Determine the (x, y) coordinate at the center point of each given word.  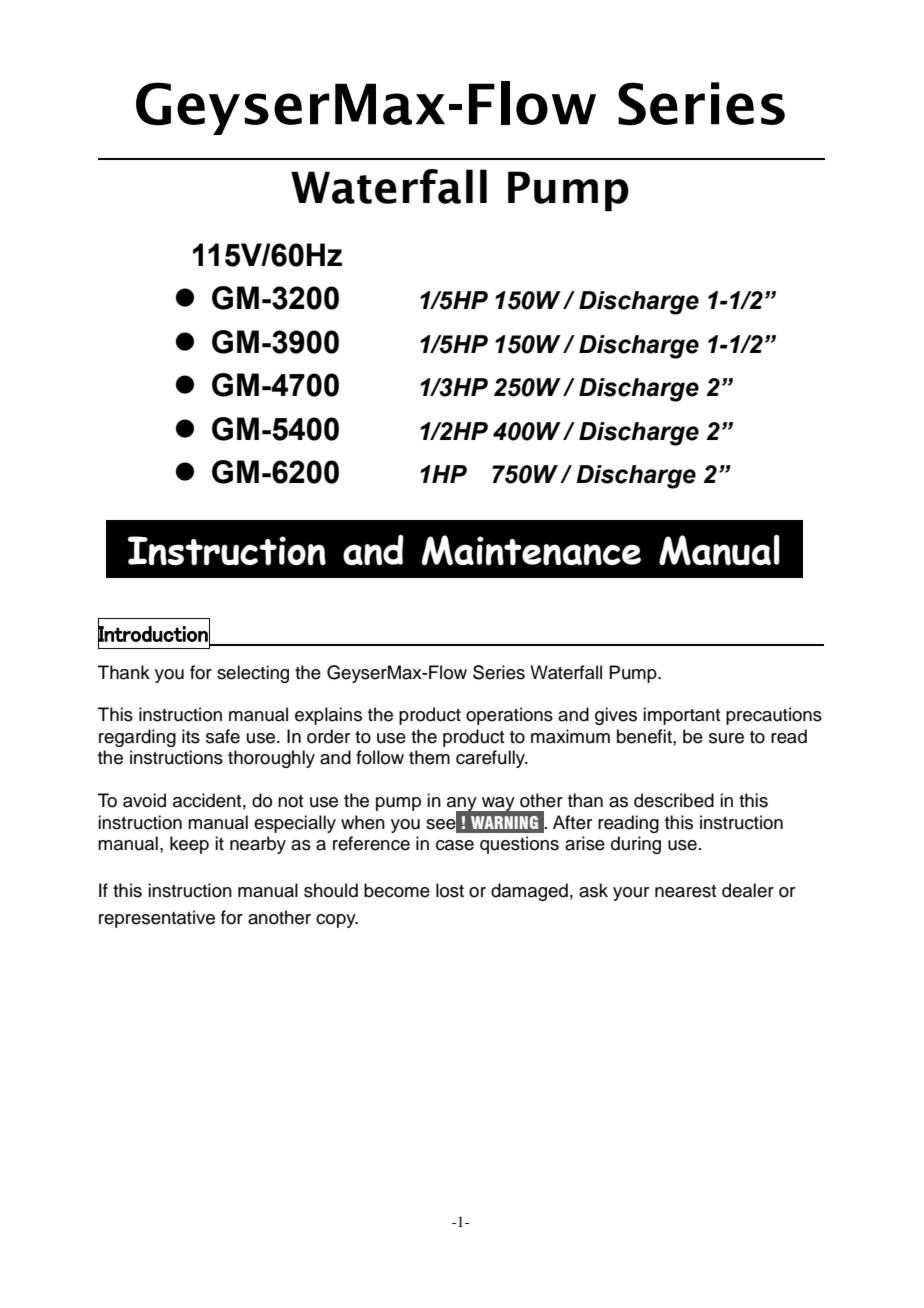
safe (223, 736)
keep (189, 845)
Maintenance (531, 550)
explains (328, 716)
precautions (774, 716)
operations (509, 716)
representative (157, 919)
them (429, 757)
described (674, 800)
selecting (253, 674)
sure (726, 738)
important (681, 716)
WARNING (504, 822)
